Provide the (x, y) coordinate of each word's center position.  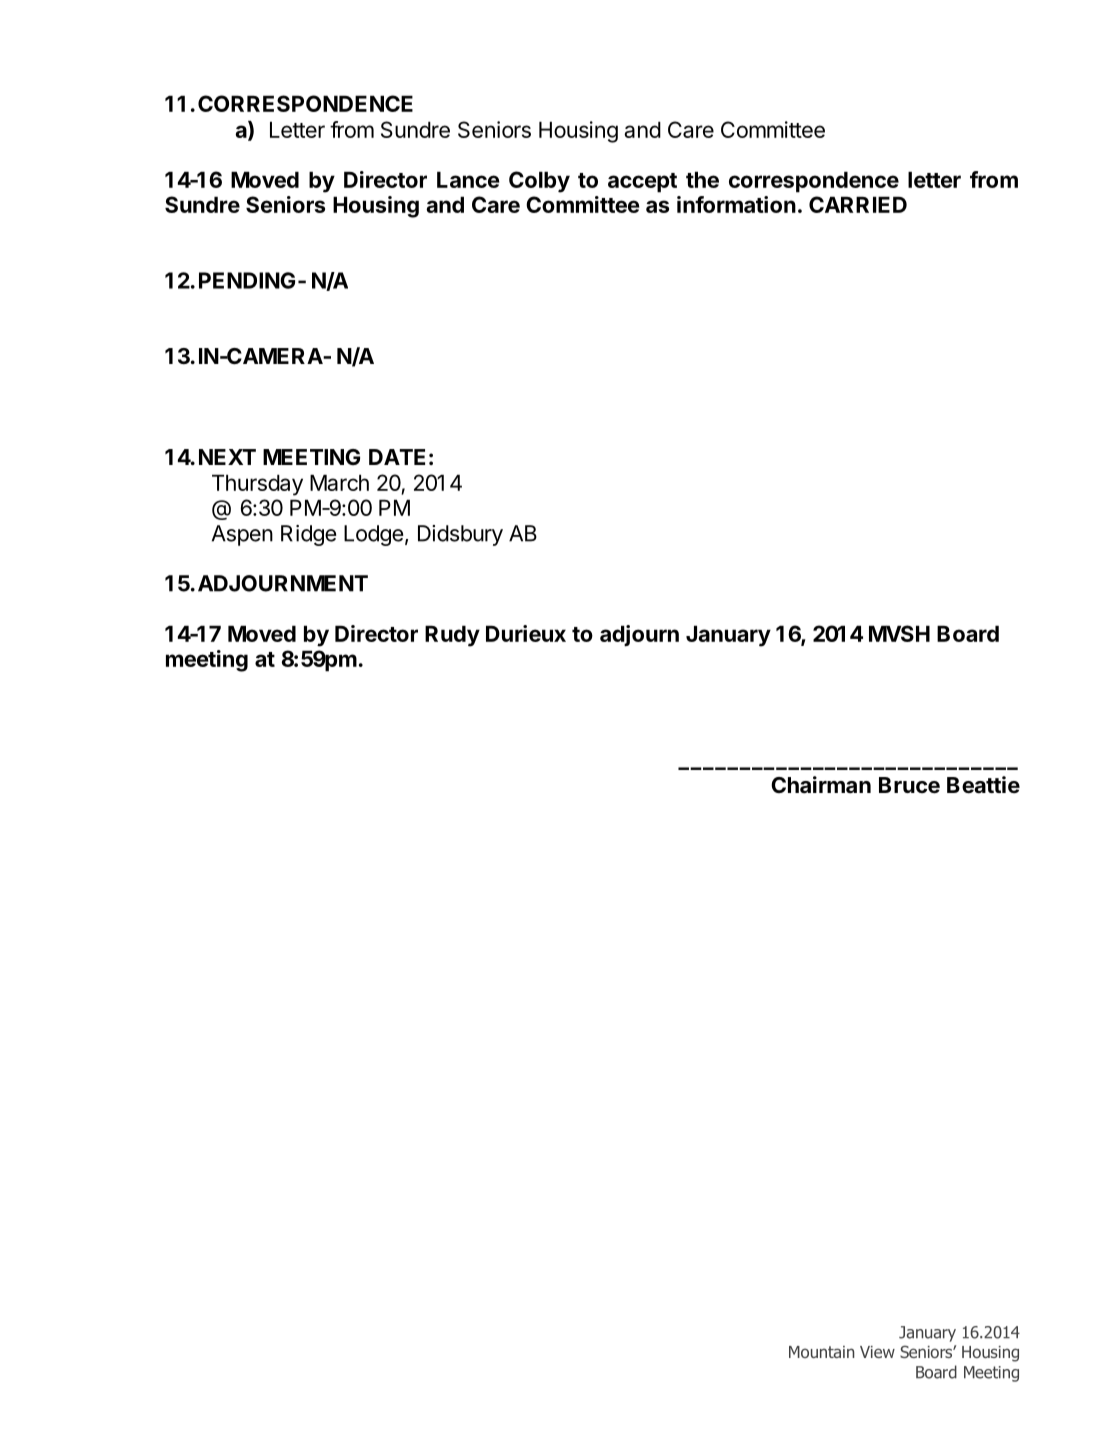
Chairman (821, 785)
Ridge (308, 535)
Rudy (452, 636)
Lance (468, 179)
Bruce (909, 785)
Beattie (983, 785)
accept (642, 183)
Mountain (821, 1352)
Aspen (242, 535)
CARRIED (858, 204)
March (339, 482)
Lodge (373, 535)
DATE (397, 457)
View (877, 1352)
